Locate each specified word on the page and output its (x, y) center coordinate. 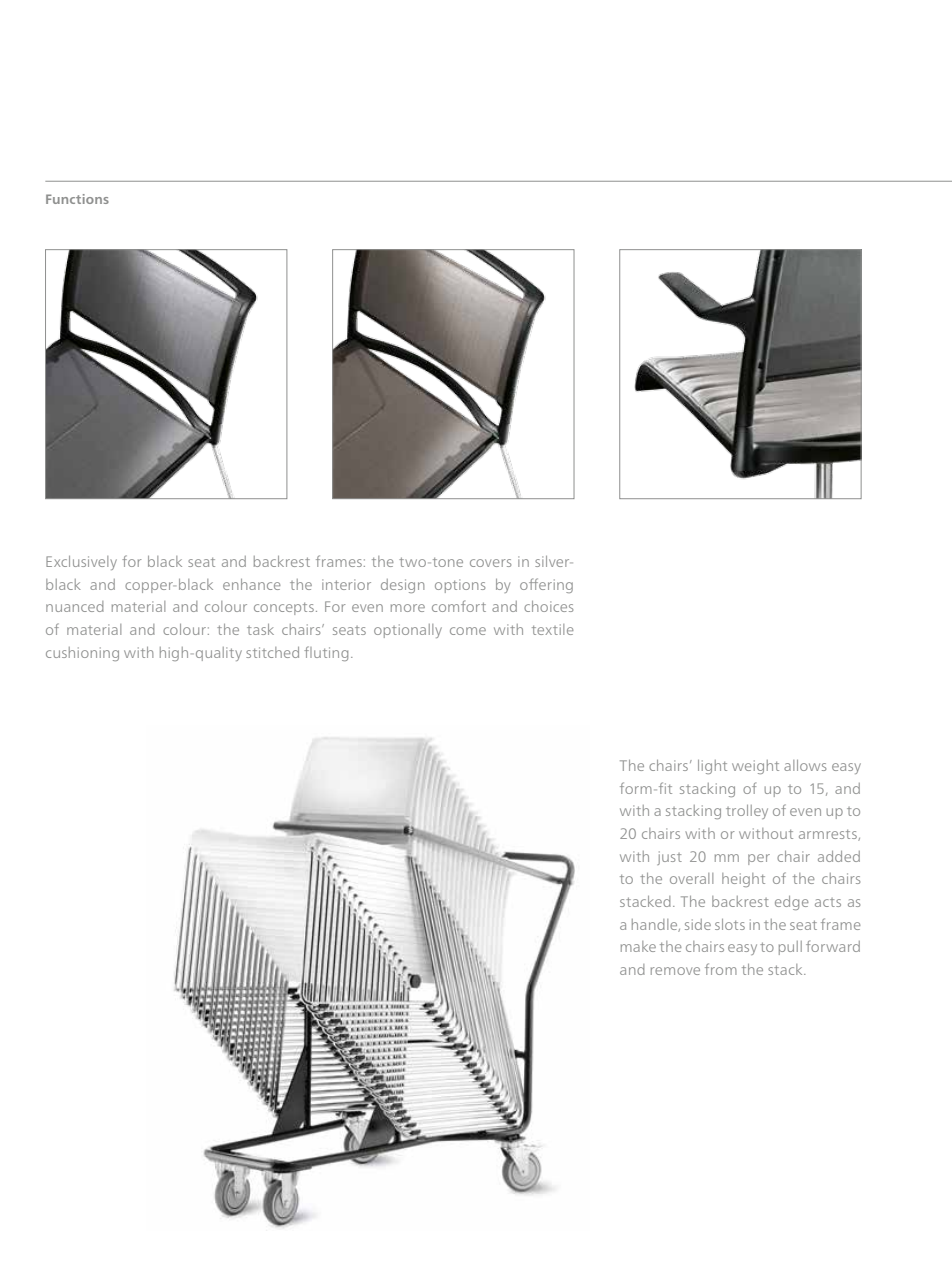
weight (755, 767)
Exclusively (81, 563)
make (638, 946)
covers (490, 563)
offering (546, 585)
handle (656, 925)
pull (790, 948)
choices (548, 606)
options (460, 586)
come (468, 631)
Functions (77, 199)
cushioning (82, 654)
